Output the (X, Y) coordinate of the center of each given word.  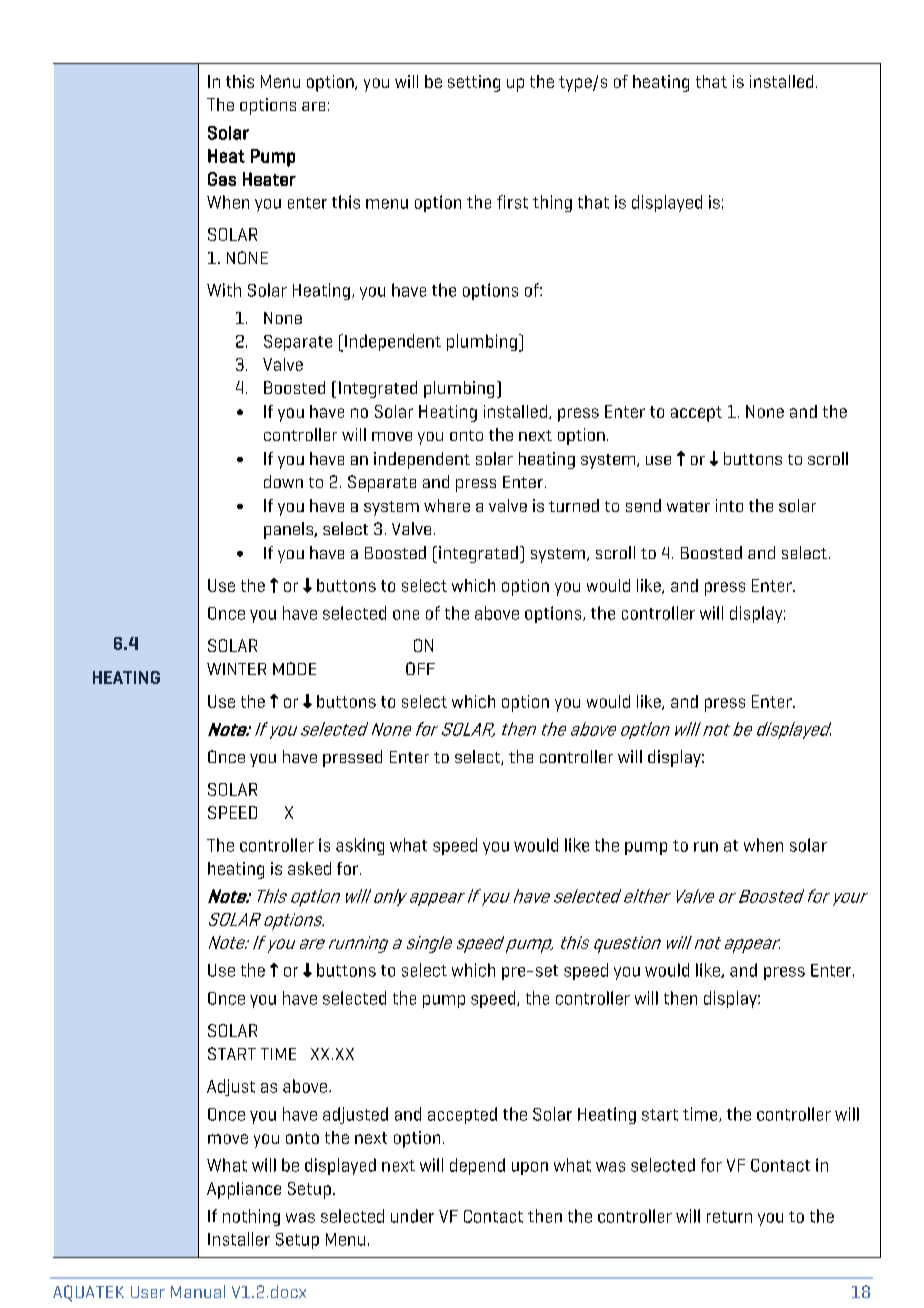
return (729, 1217)
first (512, 202)
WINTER (236, 669)
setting (474, 83)
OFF (420, 668)
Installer (239, 1239)
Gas (222, 179)
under (412, 1216)
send (643, 505)
